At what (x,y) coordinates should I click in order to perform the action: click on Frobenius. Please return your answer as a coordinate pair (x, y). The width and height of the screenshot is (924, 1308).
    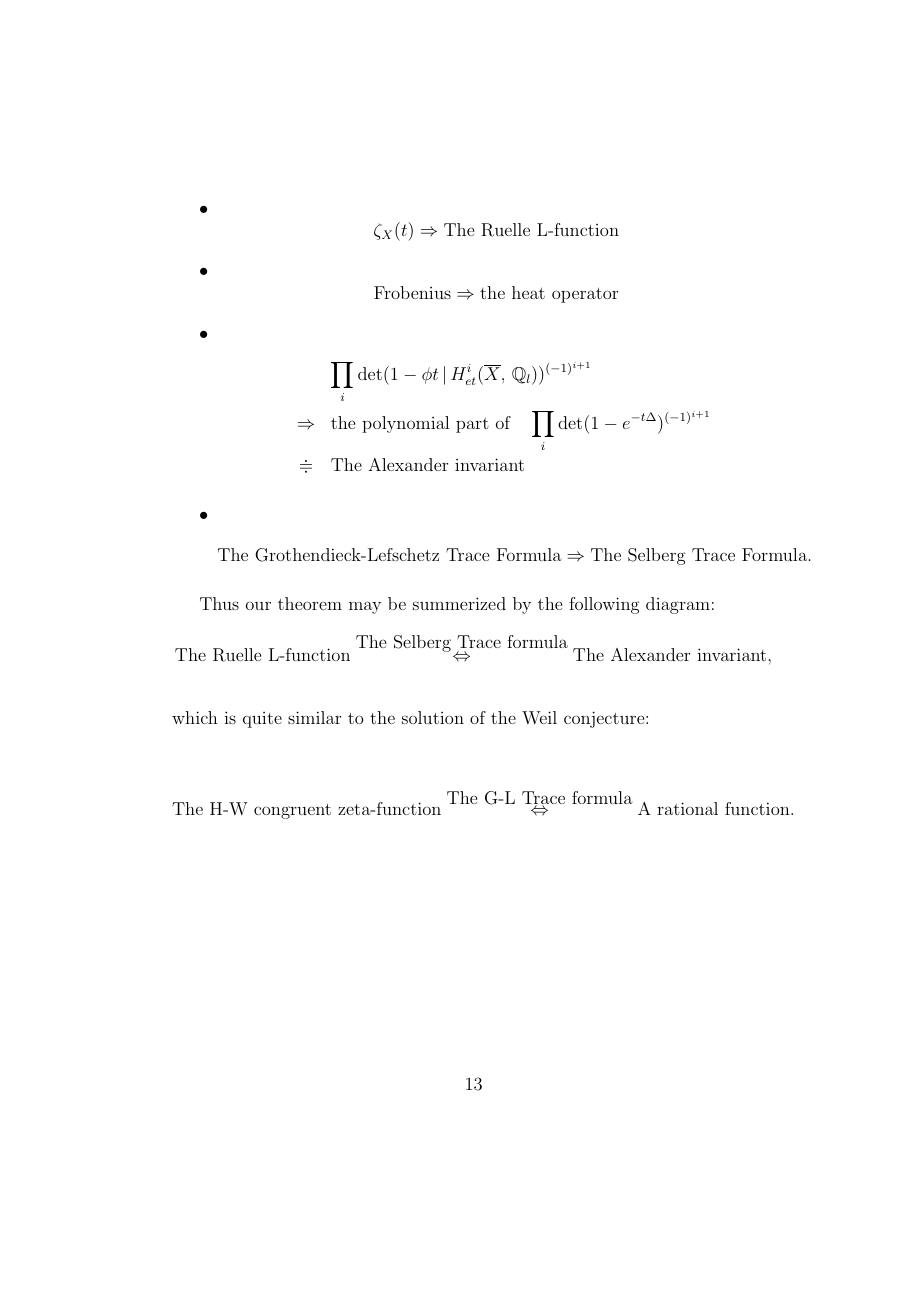
    Looking at the image, I should click on (412, 292).
